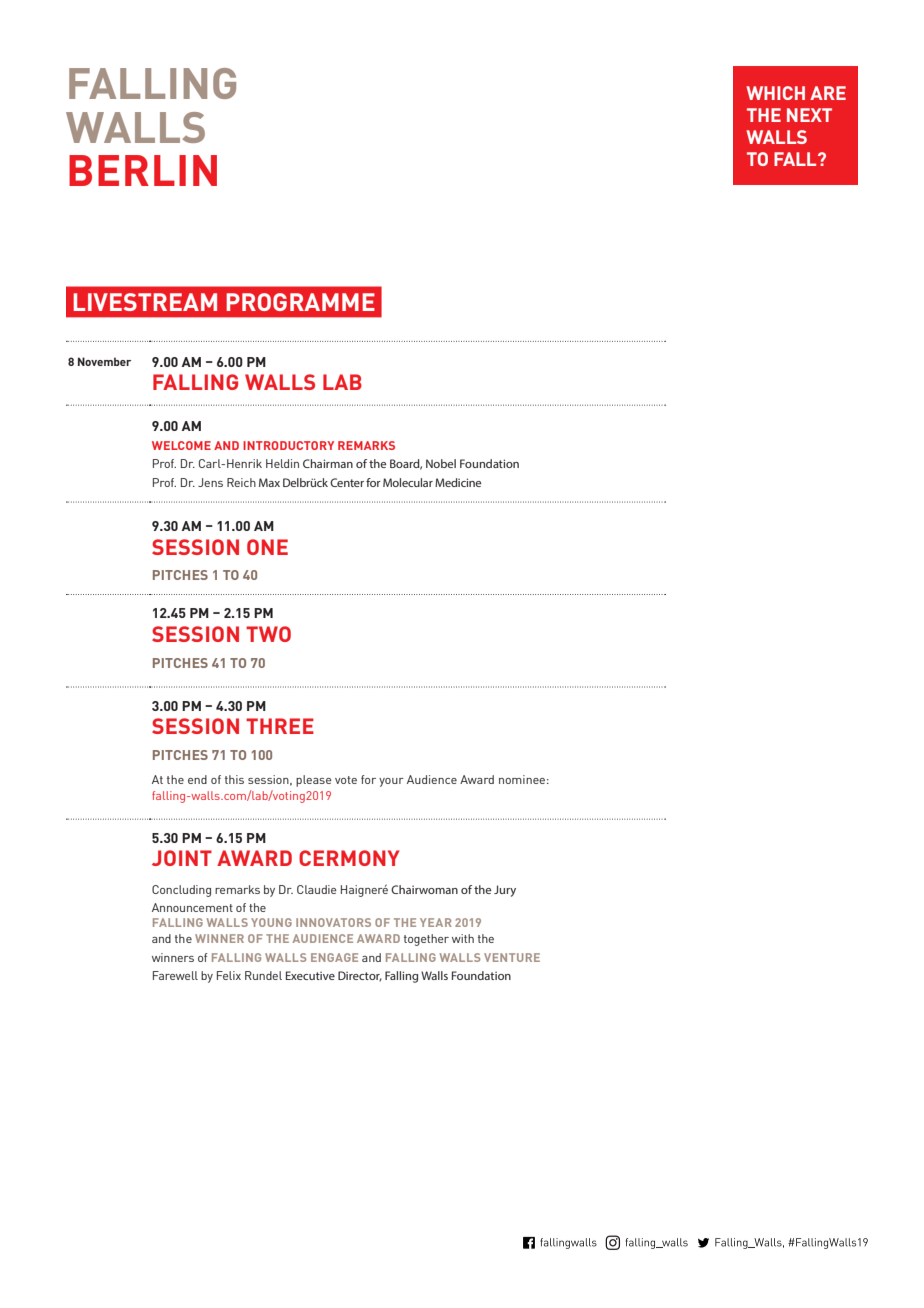 The image size is (924, 1308). Describe the element at coordinates (775, 93) in the image. I see `WHICH` at that location.
